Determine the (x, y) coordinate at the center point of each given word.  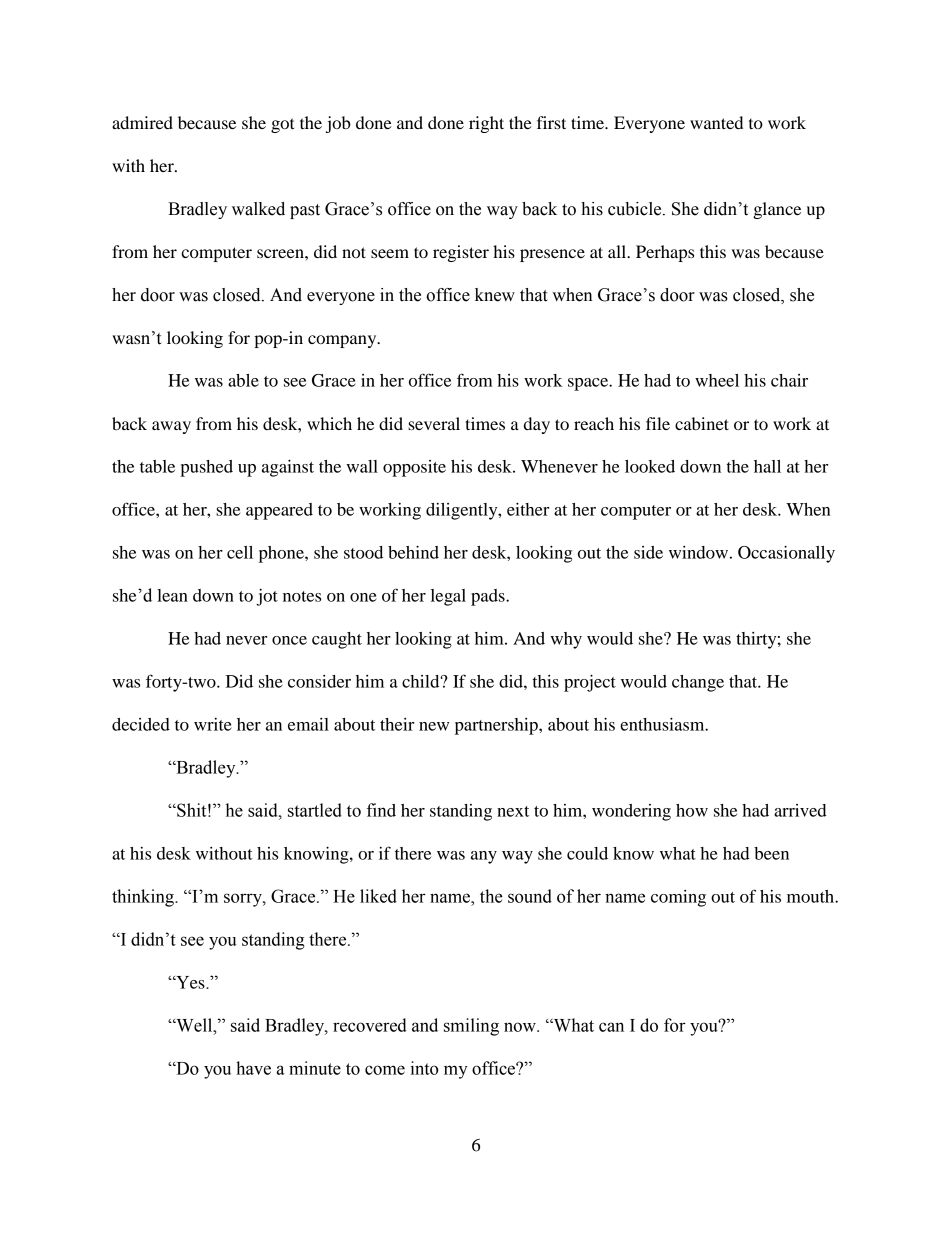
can (611, 1027)
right (486, 124)
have (253, 1068)
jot (267, 597)
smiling (471, 1027)
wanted (716, 122)
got (283, 125)
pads (489, 597)
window (698, 552)
